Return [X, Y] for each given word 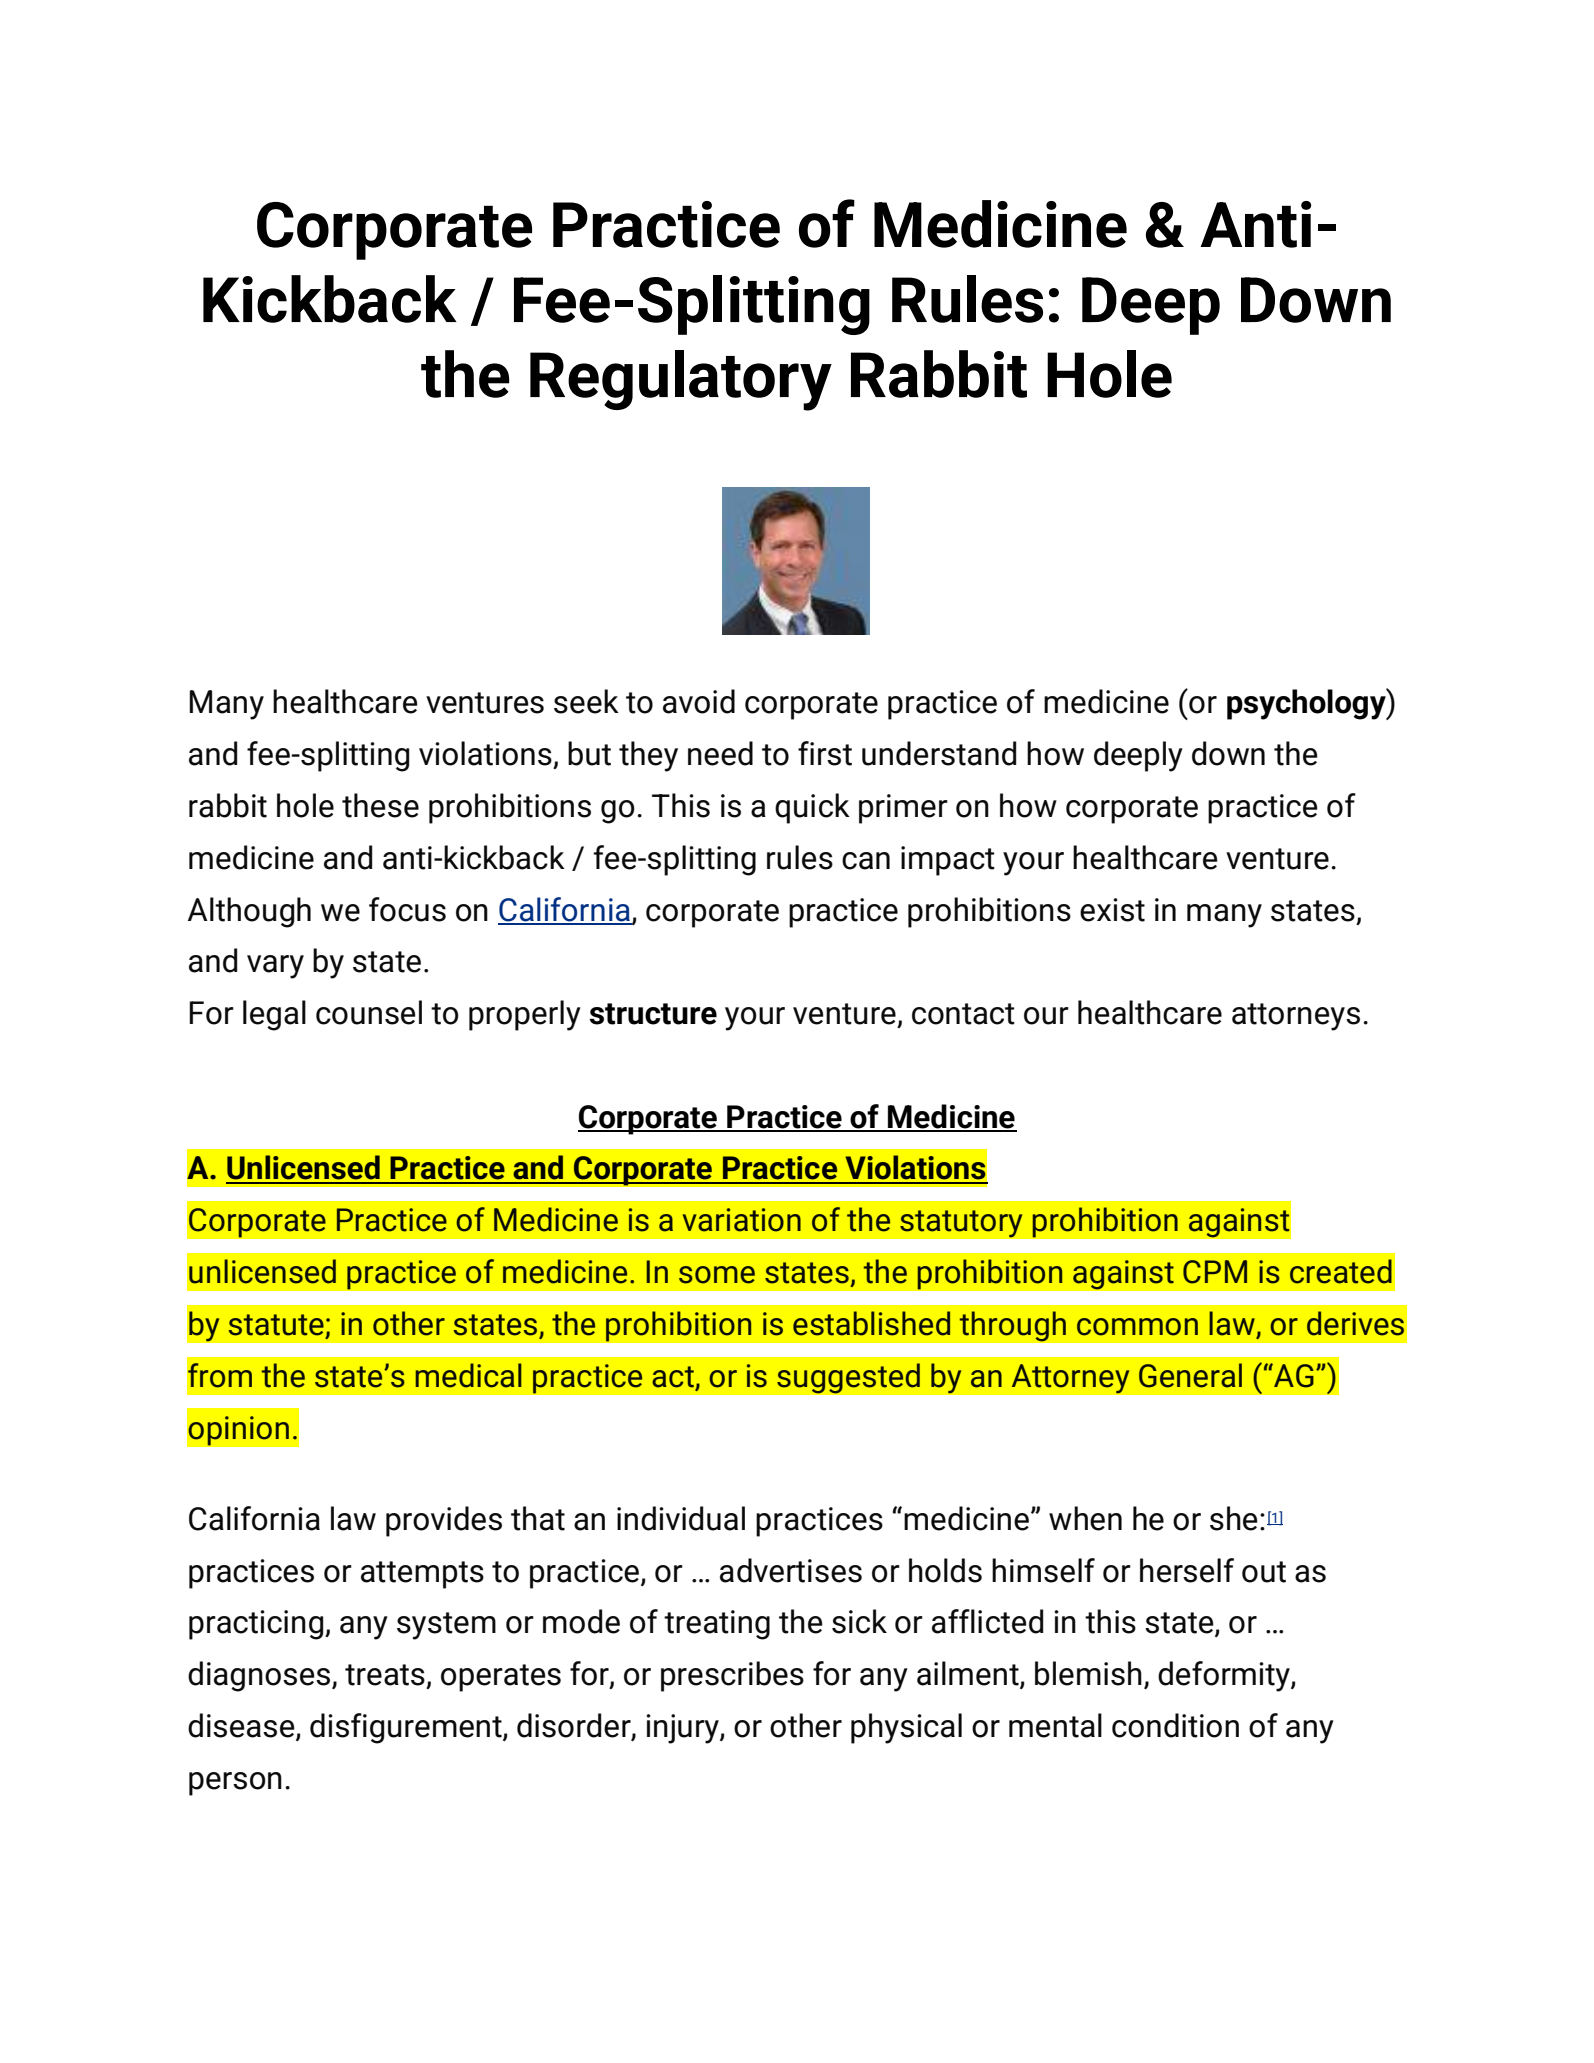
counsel [369, 1012]
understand [939, 753]
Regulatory [681, 380]
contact [963, 1014]
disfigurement [407, 1728]
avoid [699, 701]
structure [653, 1014]
